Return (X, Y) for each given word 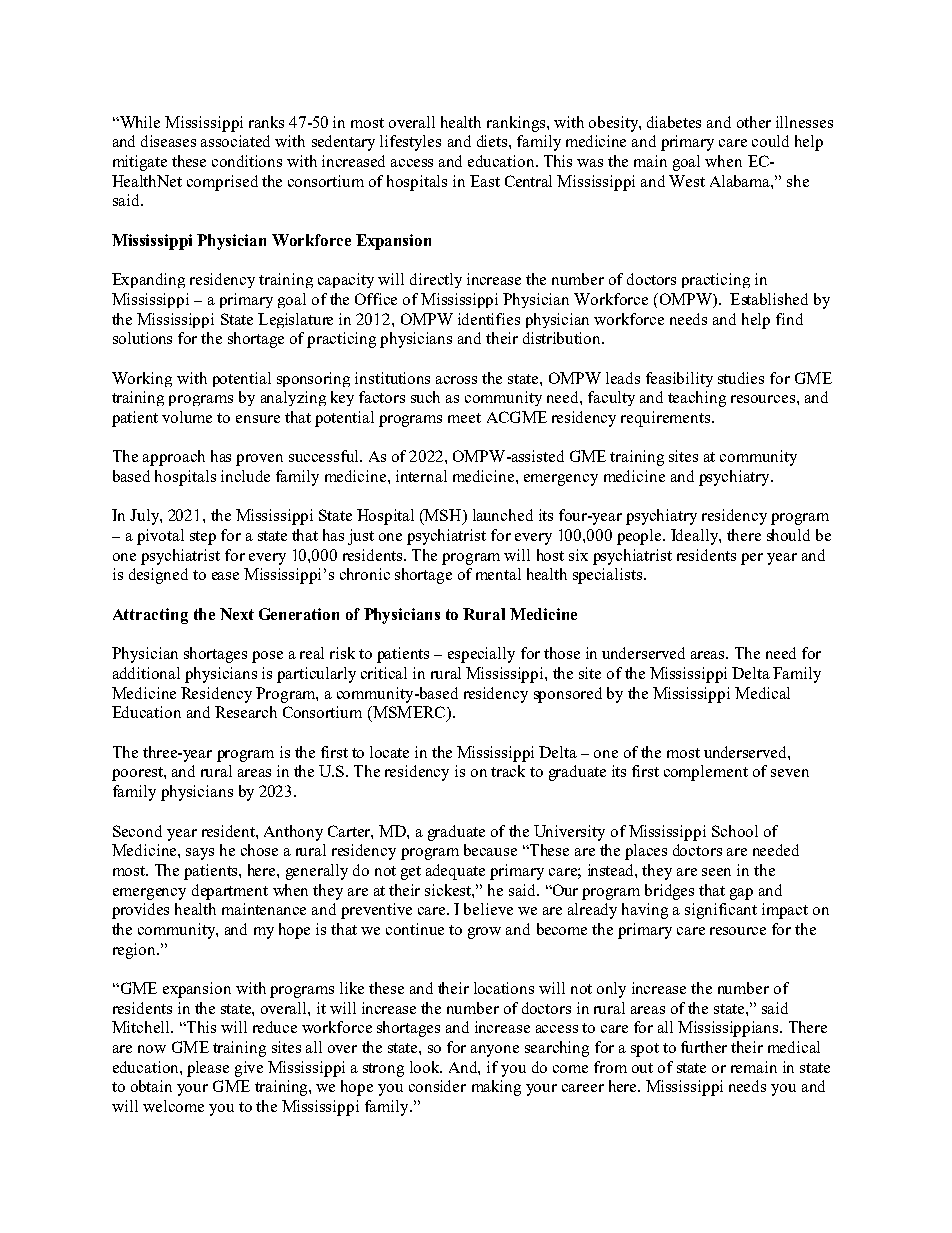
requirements (667, 419)
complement (706, 773)
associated (235, 141)
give (249, 1069)
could (770, 141)
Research (246, 712)
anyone (495, 1051)
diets (493, 141)
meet (464, 418)
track (508, 771)
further (704, 1047)
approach (174, 458)
